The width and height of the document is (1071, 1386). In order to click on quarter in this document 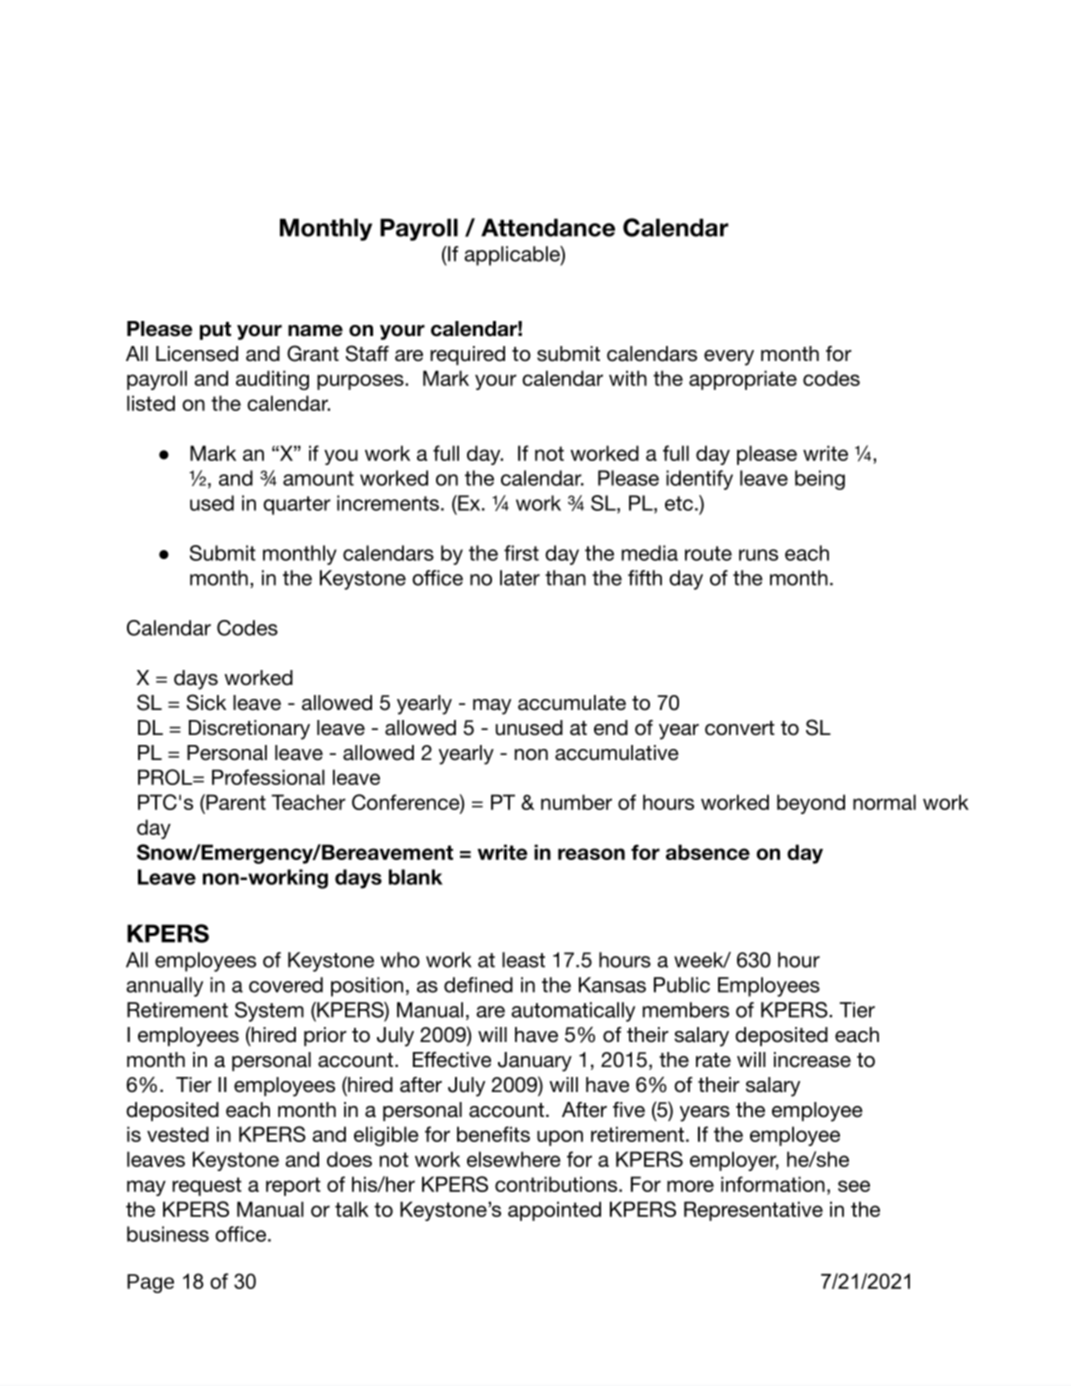, I will do `click(297, 505)`.
